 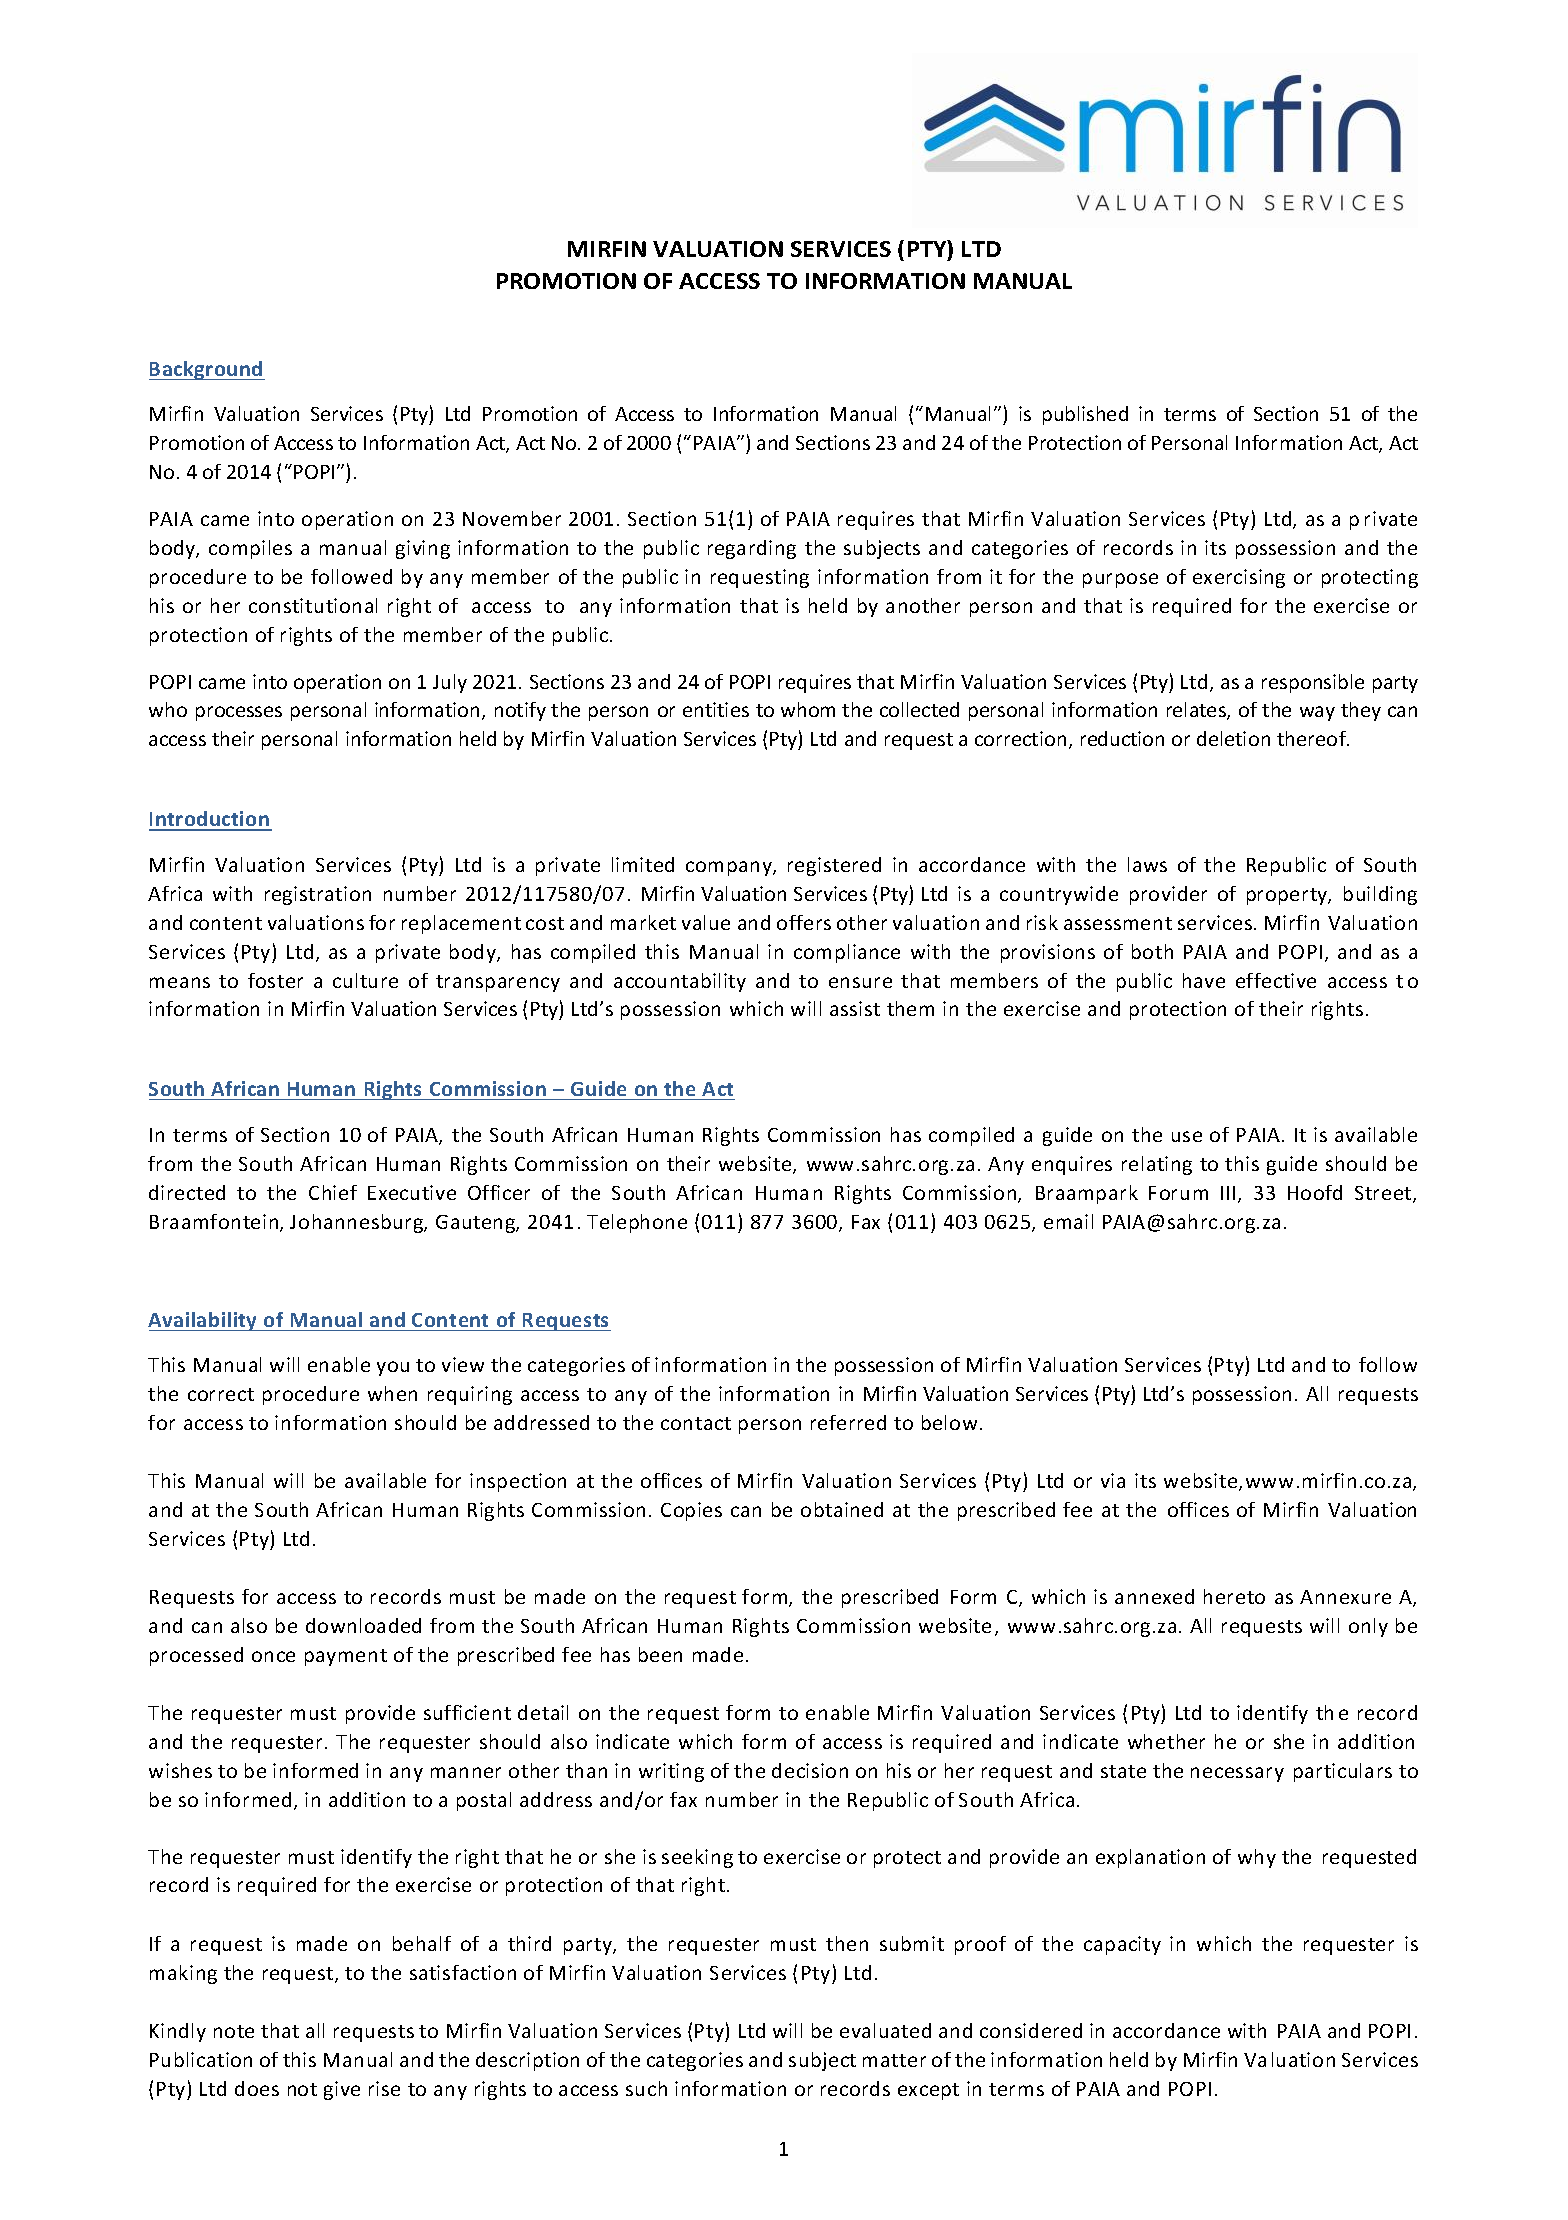 I want to click on whom, so click(x=808, y=709).
